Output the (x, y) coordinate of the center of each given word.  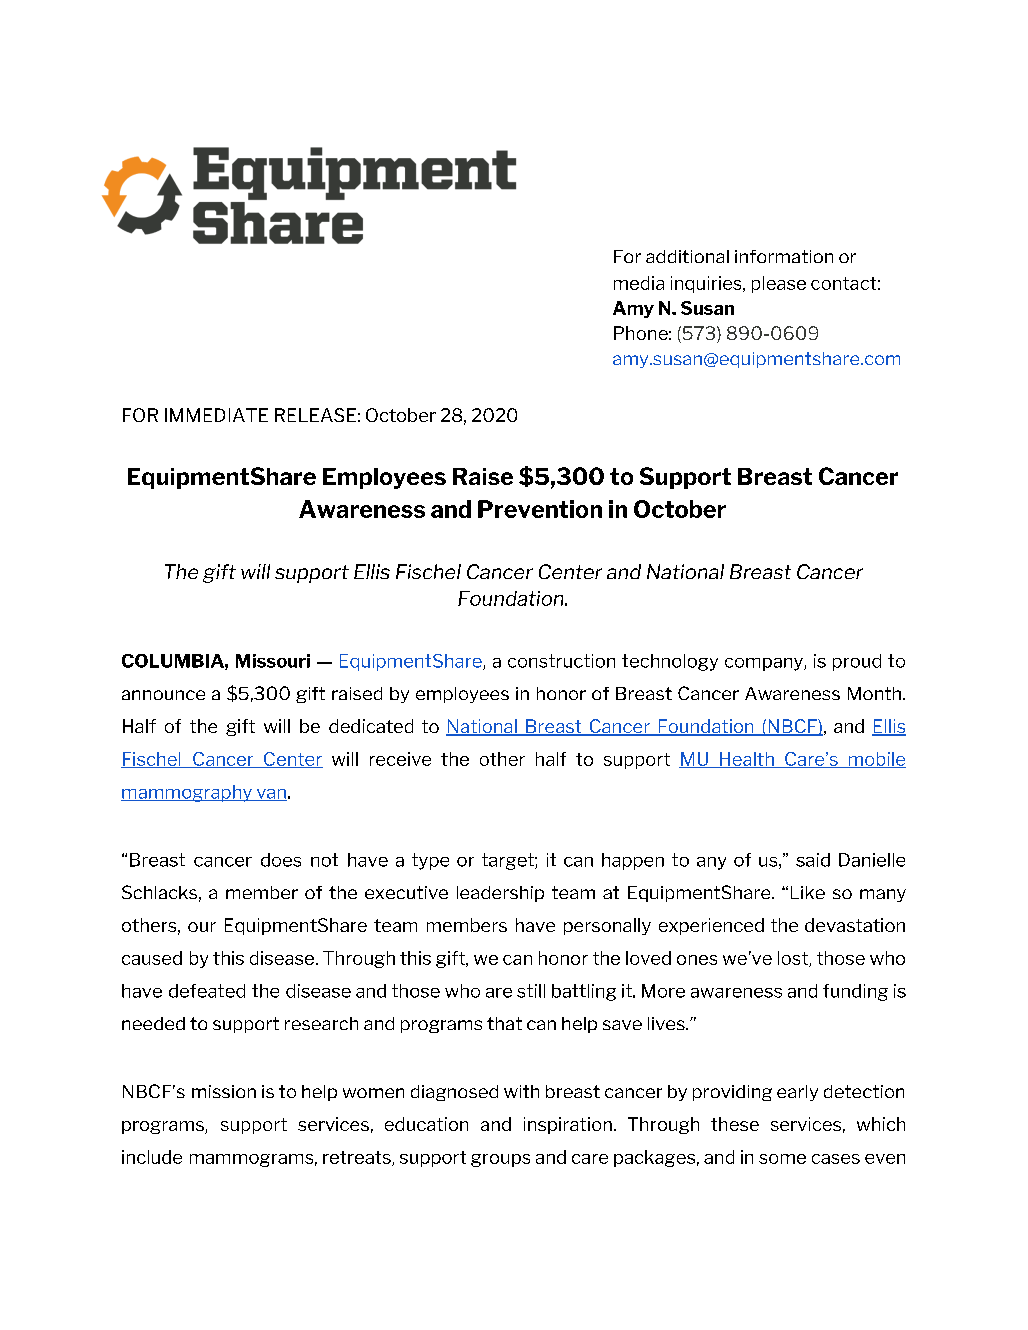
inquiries (707, 284)
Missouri (273, 661)
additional (687, 256)
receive (400, 759)
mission (224, 1091)
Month (876, 693)
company (765, 664)
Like (808, 892)
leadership (500, 894)
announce (163, 695)
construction (561, 661)
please (779, 284)
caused (152, 958)
